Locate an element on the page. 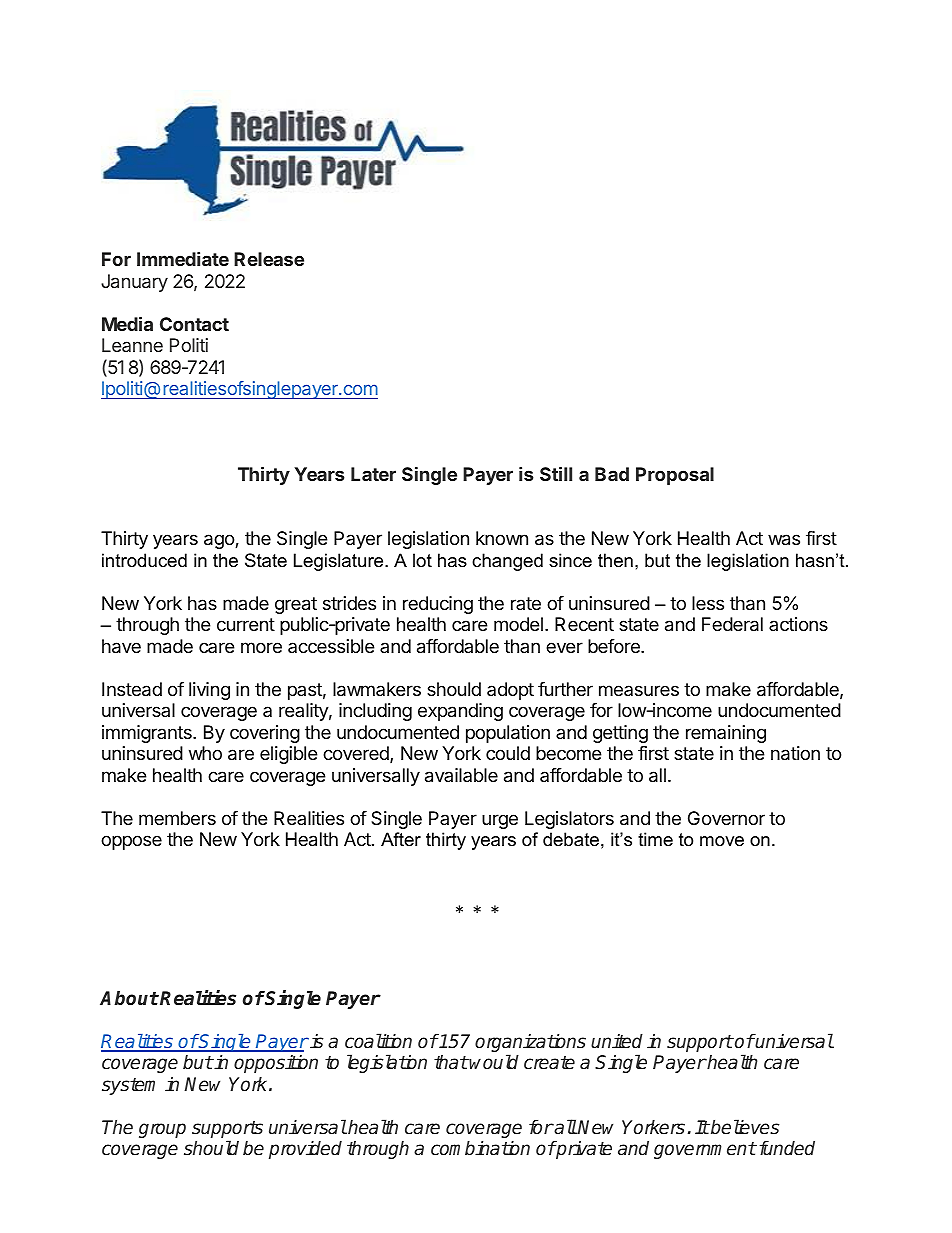 This document has width=952, height=1233. believes is located at coordinates (744, 1127).
